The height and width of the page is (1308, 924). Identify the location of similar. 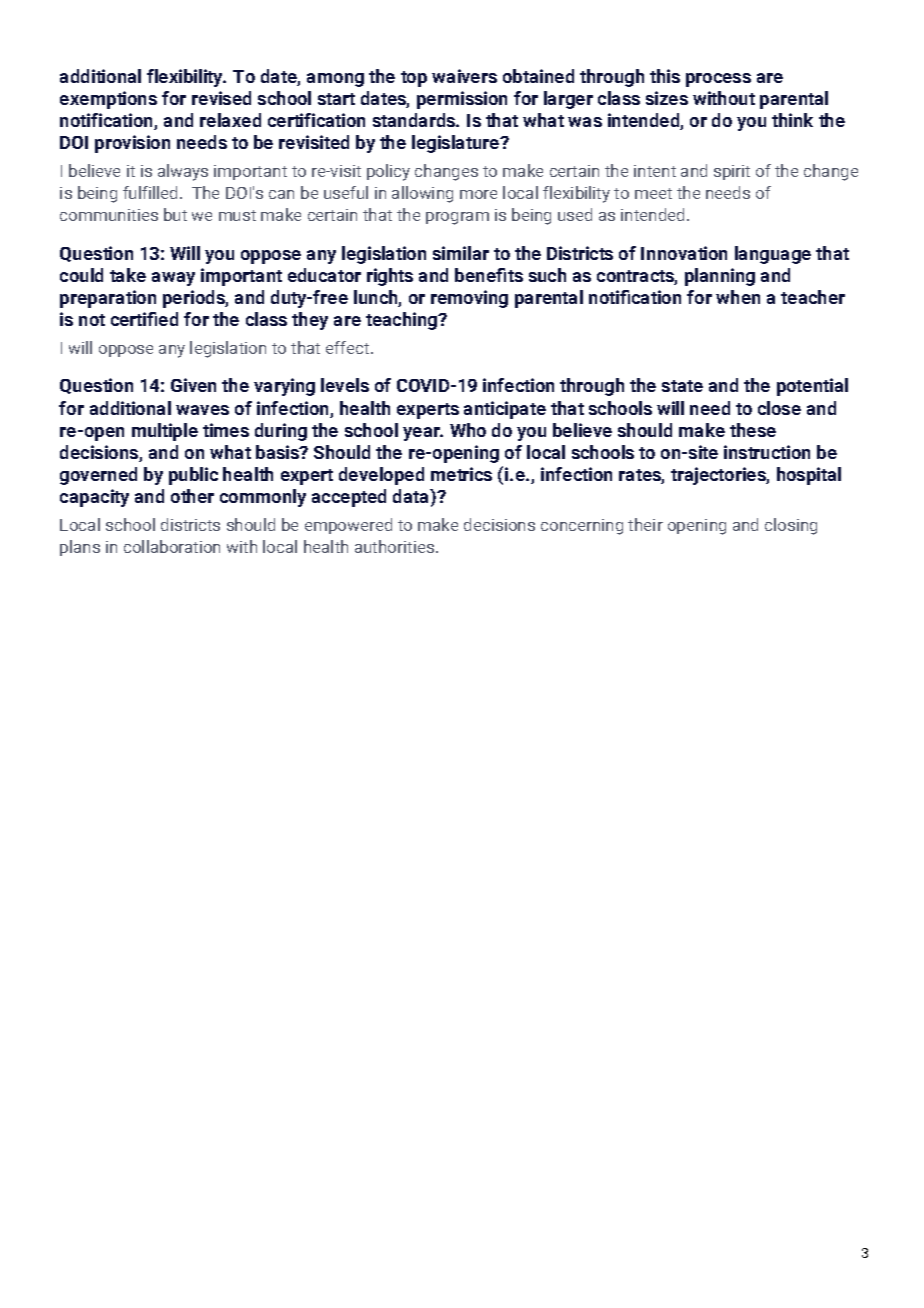
(461, 253).
